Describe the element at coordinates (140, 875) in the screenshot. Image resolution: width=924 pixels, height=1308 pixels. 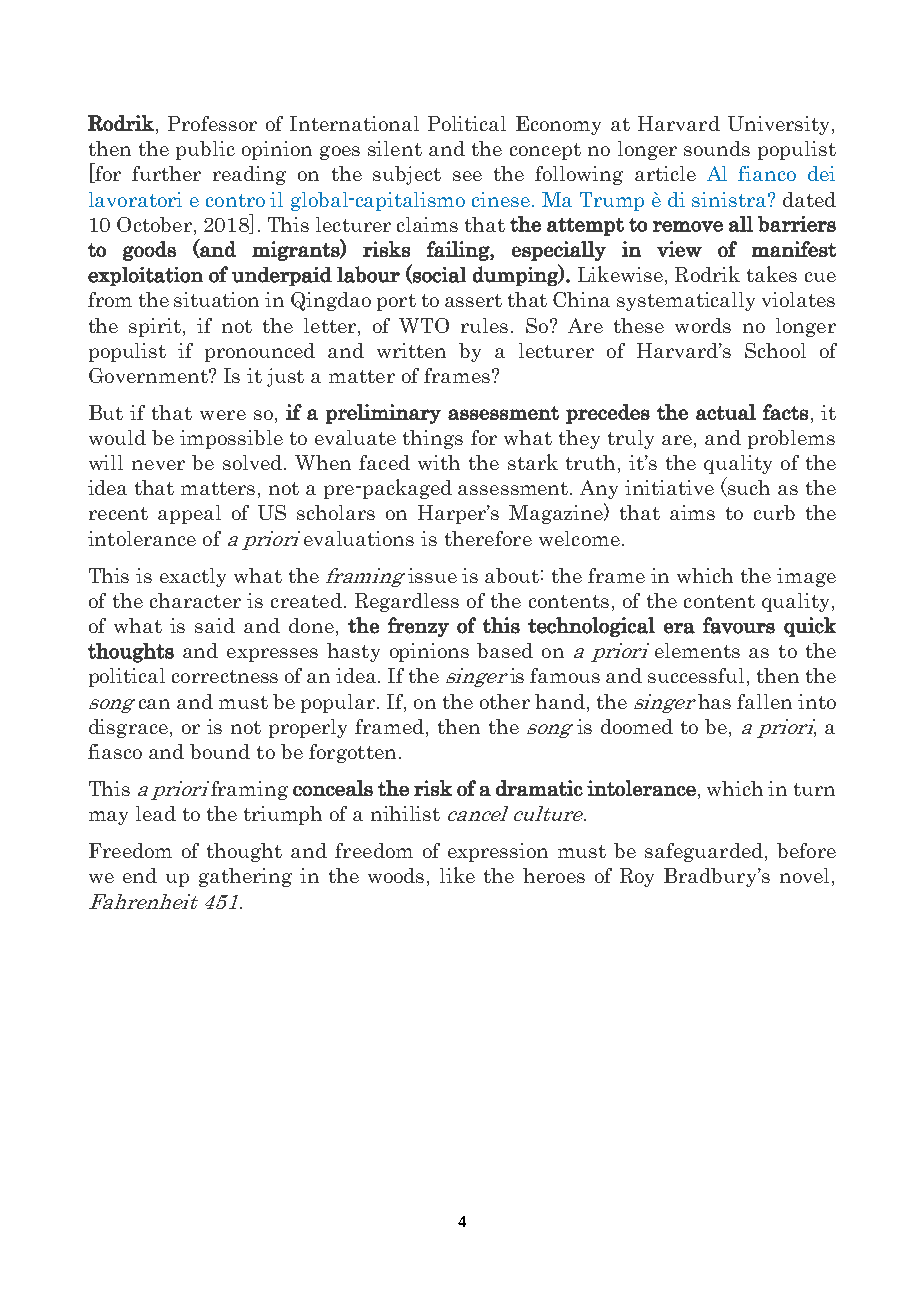
I see `end` at that location.
